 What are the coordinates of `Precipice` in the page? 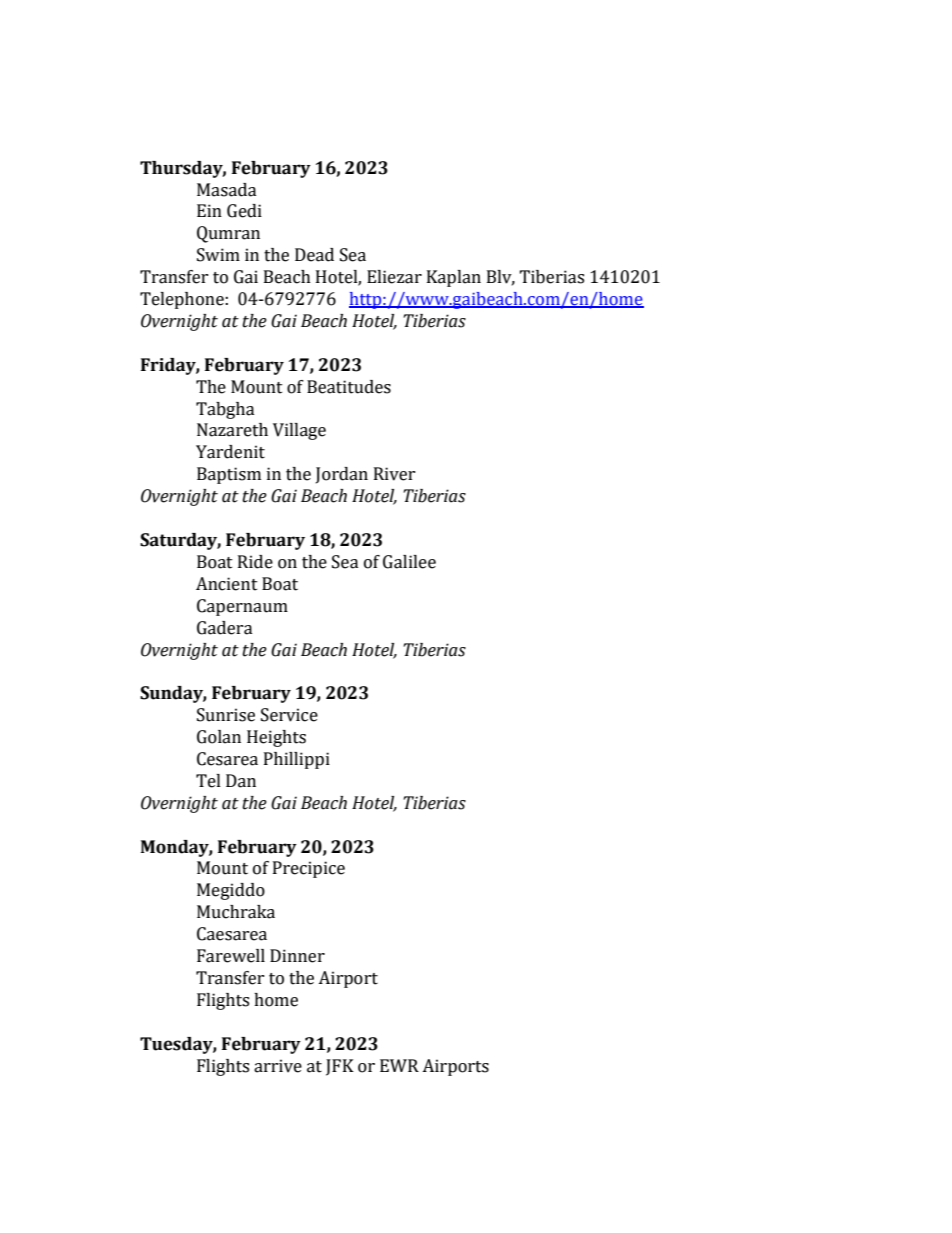 It's located at (309, 869).
